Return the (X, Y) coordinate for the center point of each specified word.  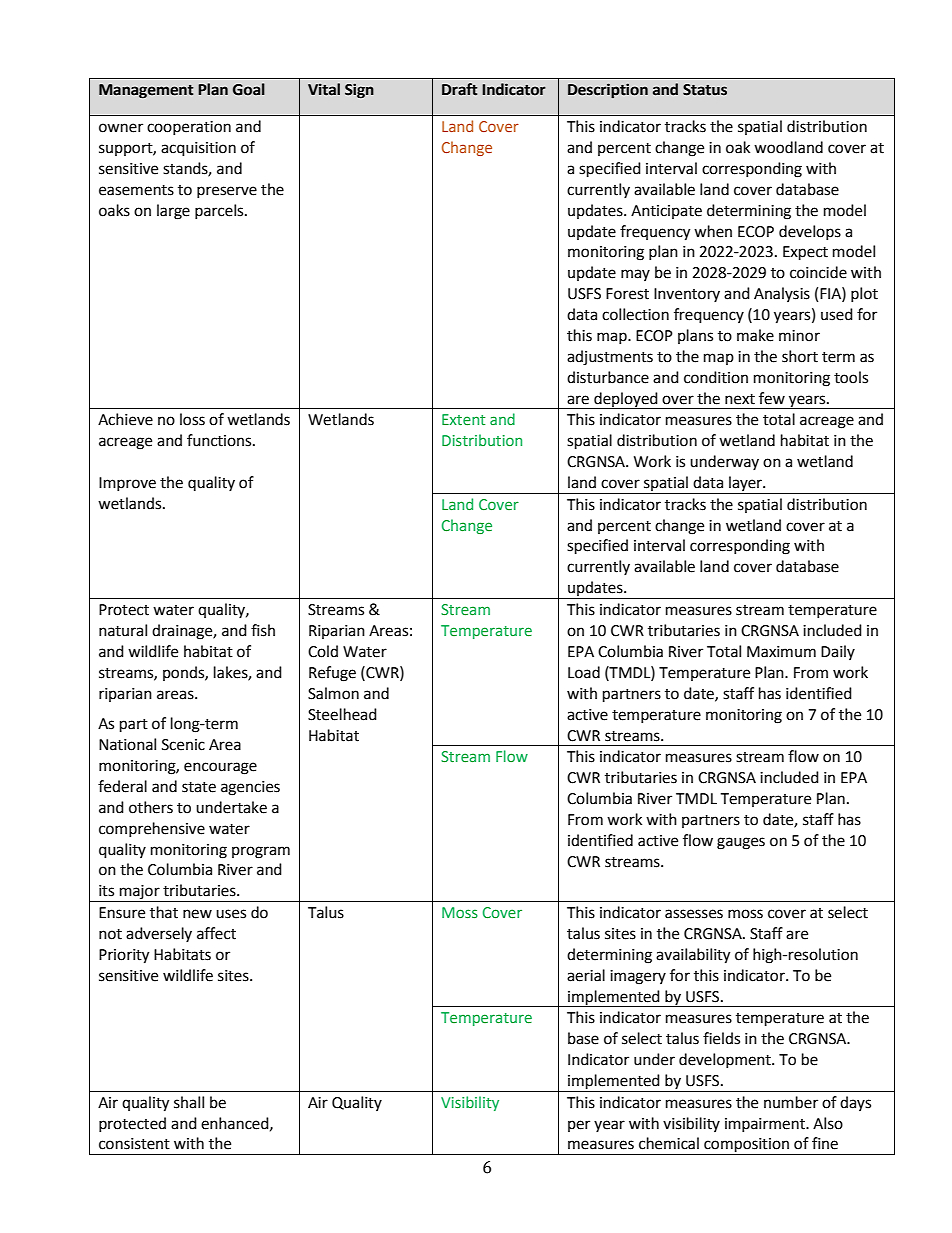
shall (189, 1102)
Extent (463, 419)
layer (746, 483)
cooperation (189, 128)
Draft (460, 89)
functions (220, 440)
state (199, 787)
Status (705, 90)
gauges (741, 843)
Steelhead (342, 714)
